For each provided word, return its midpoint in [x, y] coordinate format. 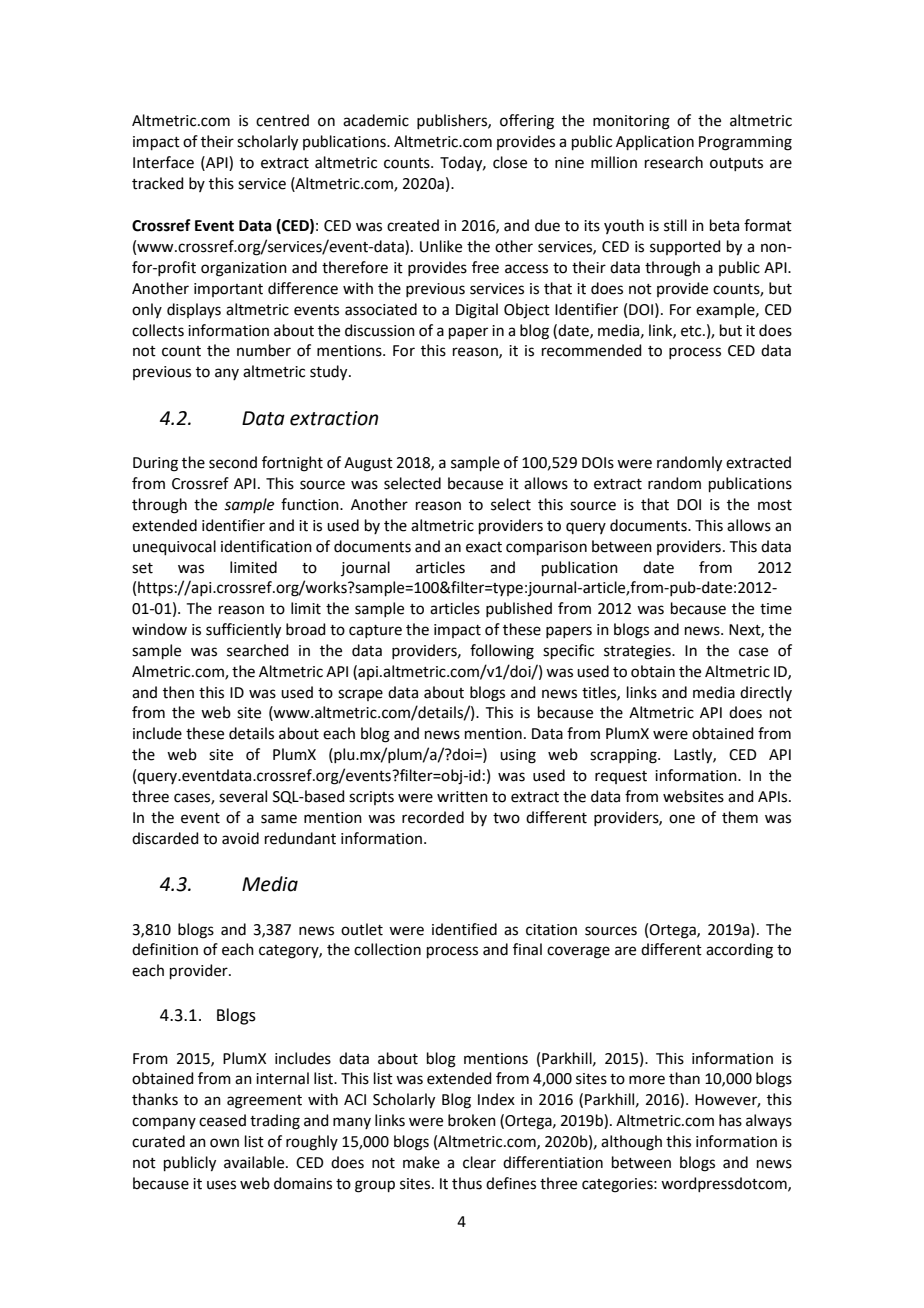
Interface [163, 162]
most [775, 505]
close [510, 162]
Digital [477, 311]
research [674, 162]
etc [692, 331]
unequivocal [174, 547]
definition [165, 949]
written [462, 797]
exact [484, 547]
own [224, 1143]
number [264, 350]
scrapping [624, 756]
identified [464, 929]
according [739, 951]
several [243, 796]
